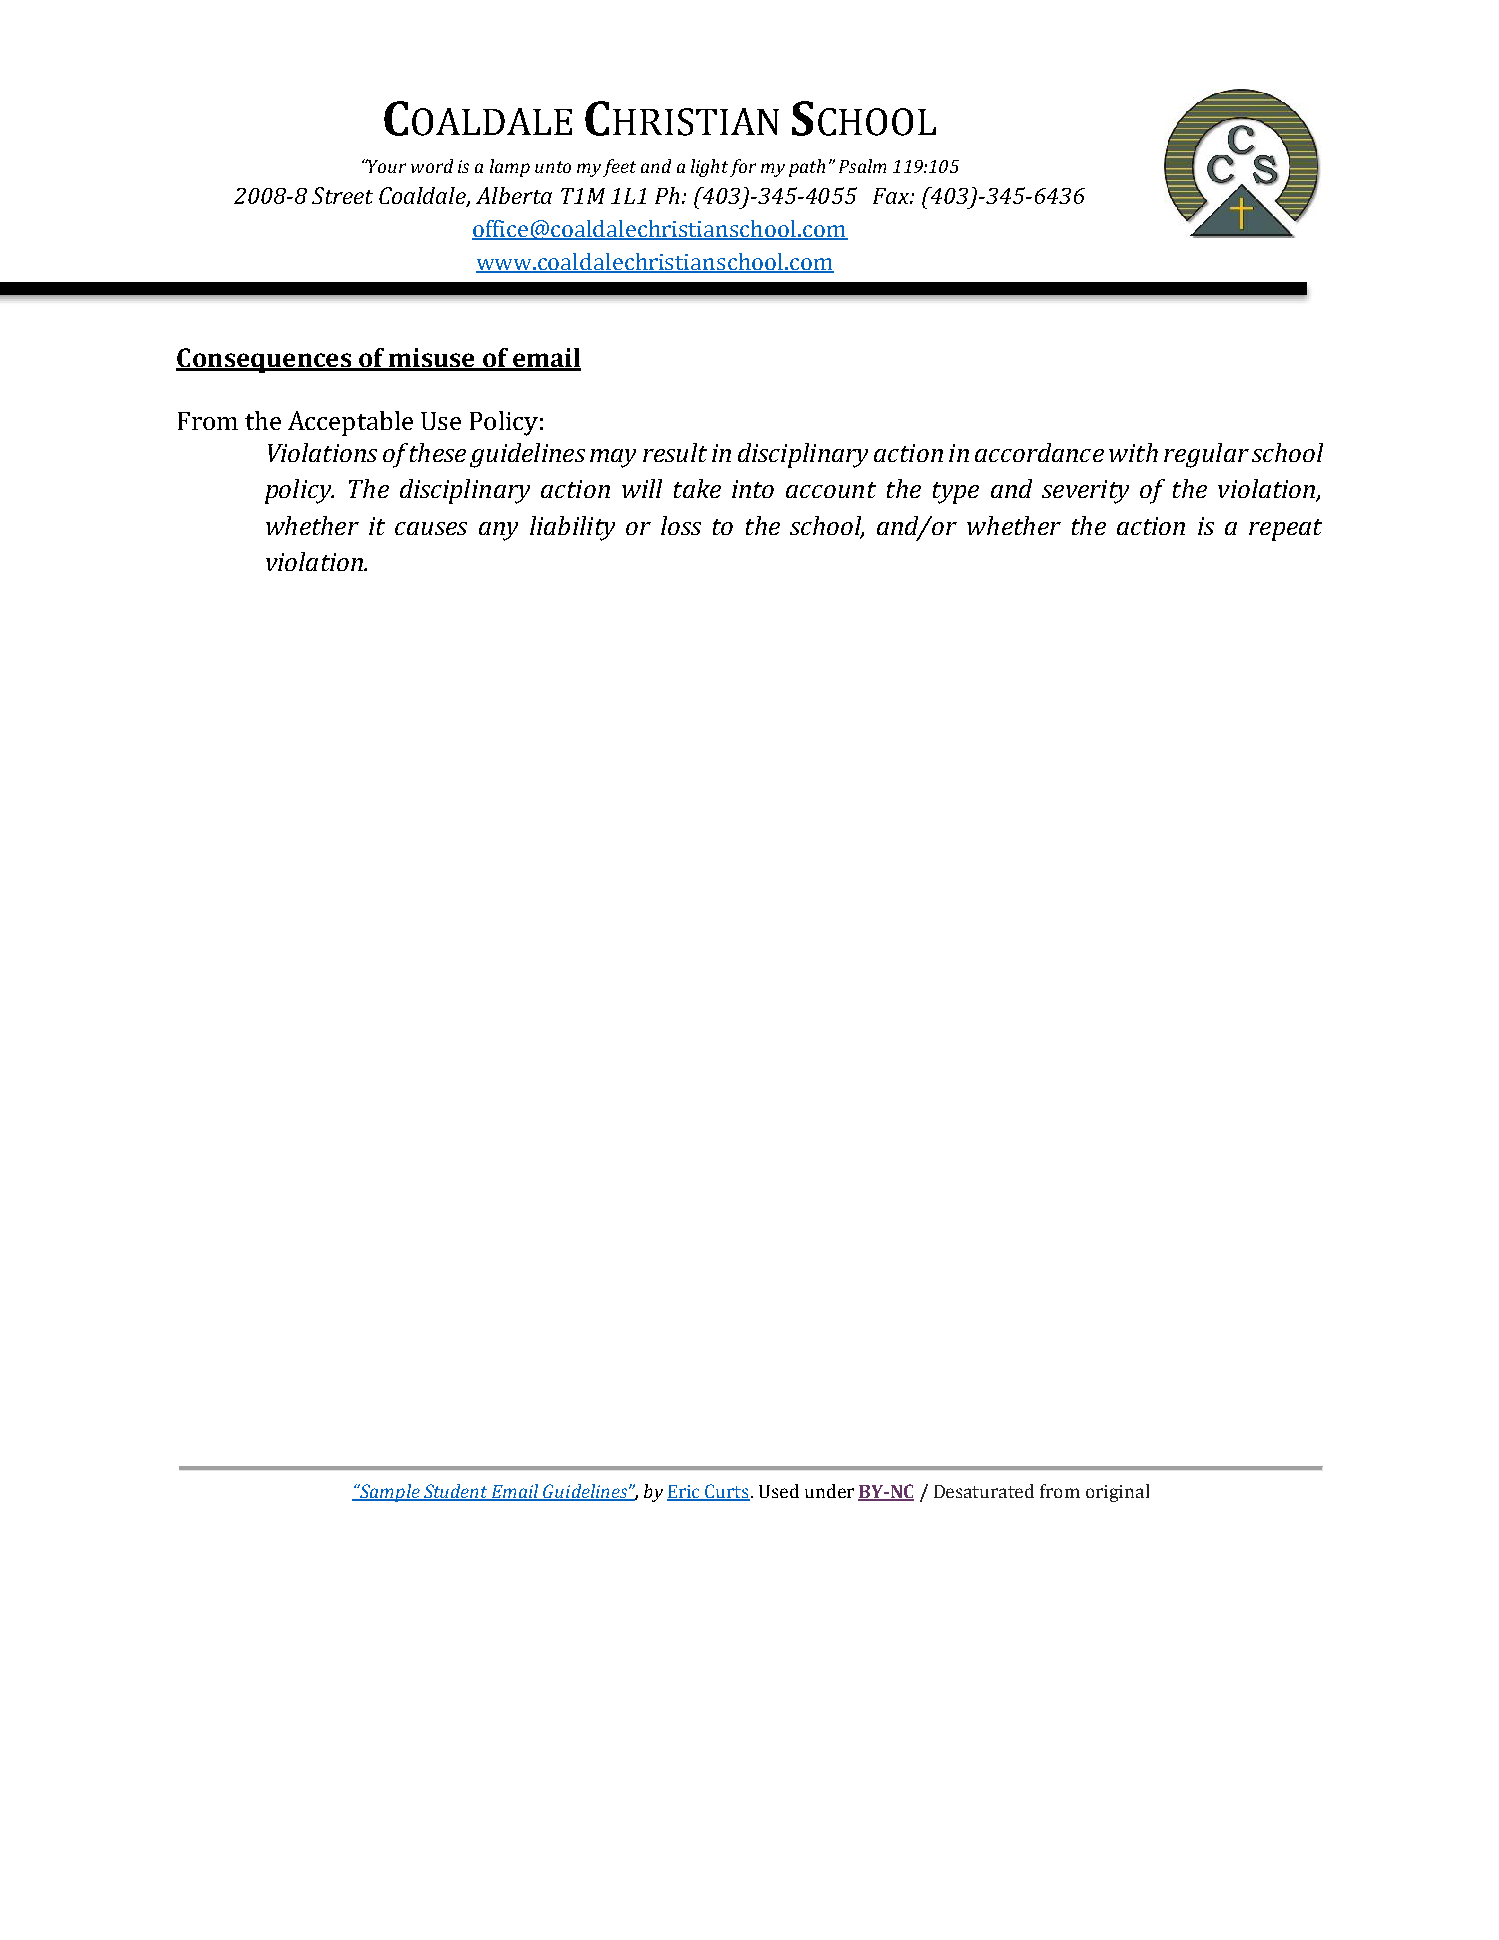  Describe the element at coordinates (1117, 1493) in the page. I see `original` at that location.
